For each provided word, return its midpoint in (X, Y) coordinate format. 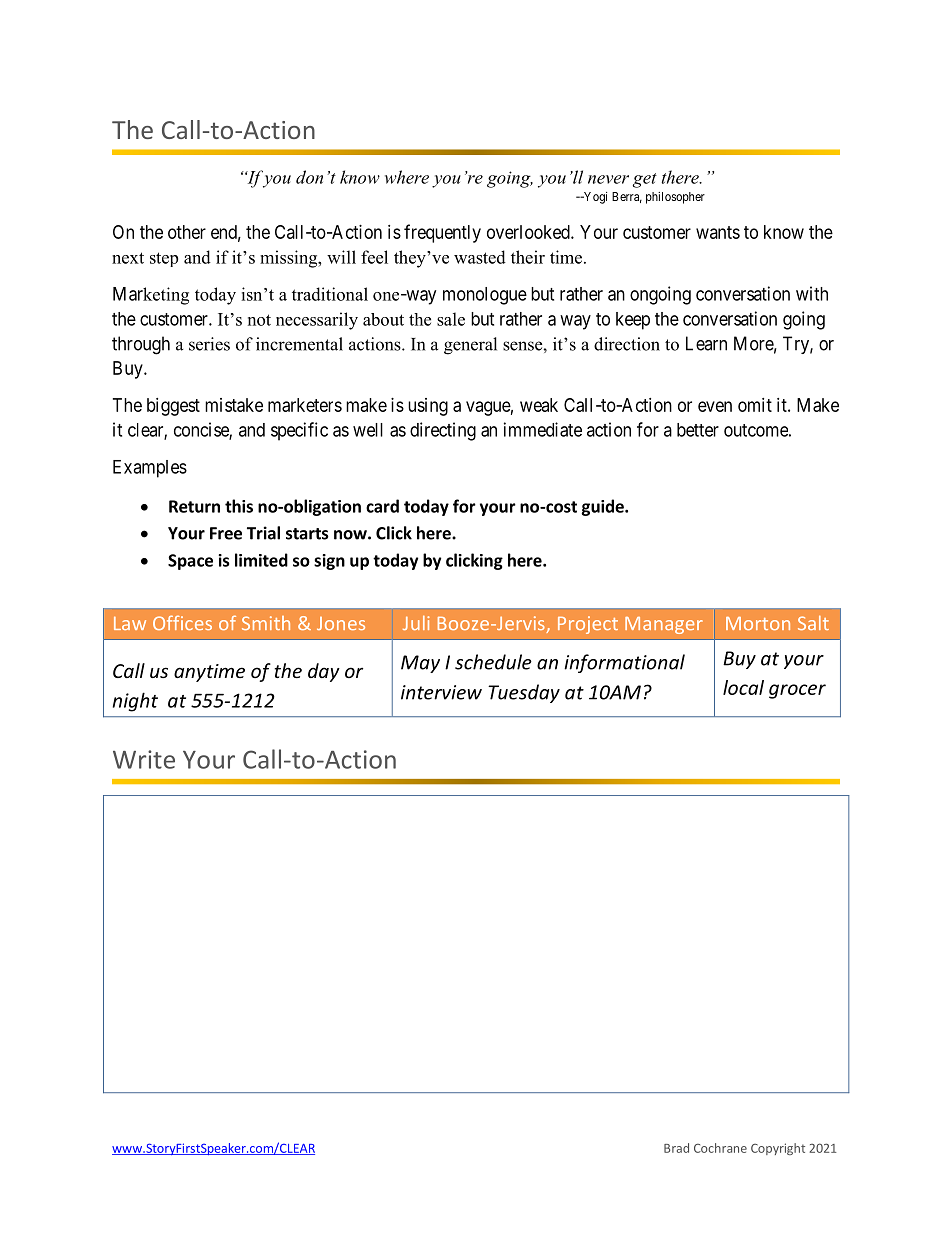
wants (718, 232)
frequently (442, 233)
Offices (182, 622)
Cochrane (720, 1148)
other (187, 232)
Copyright (778, 1149)
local (743, 687)
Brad (676, 1148)
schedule (493, 662)
